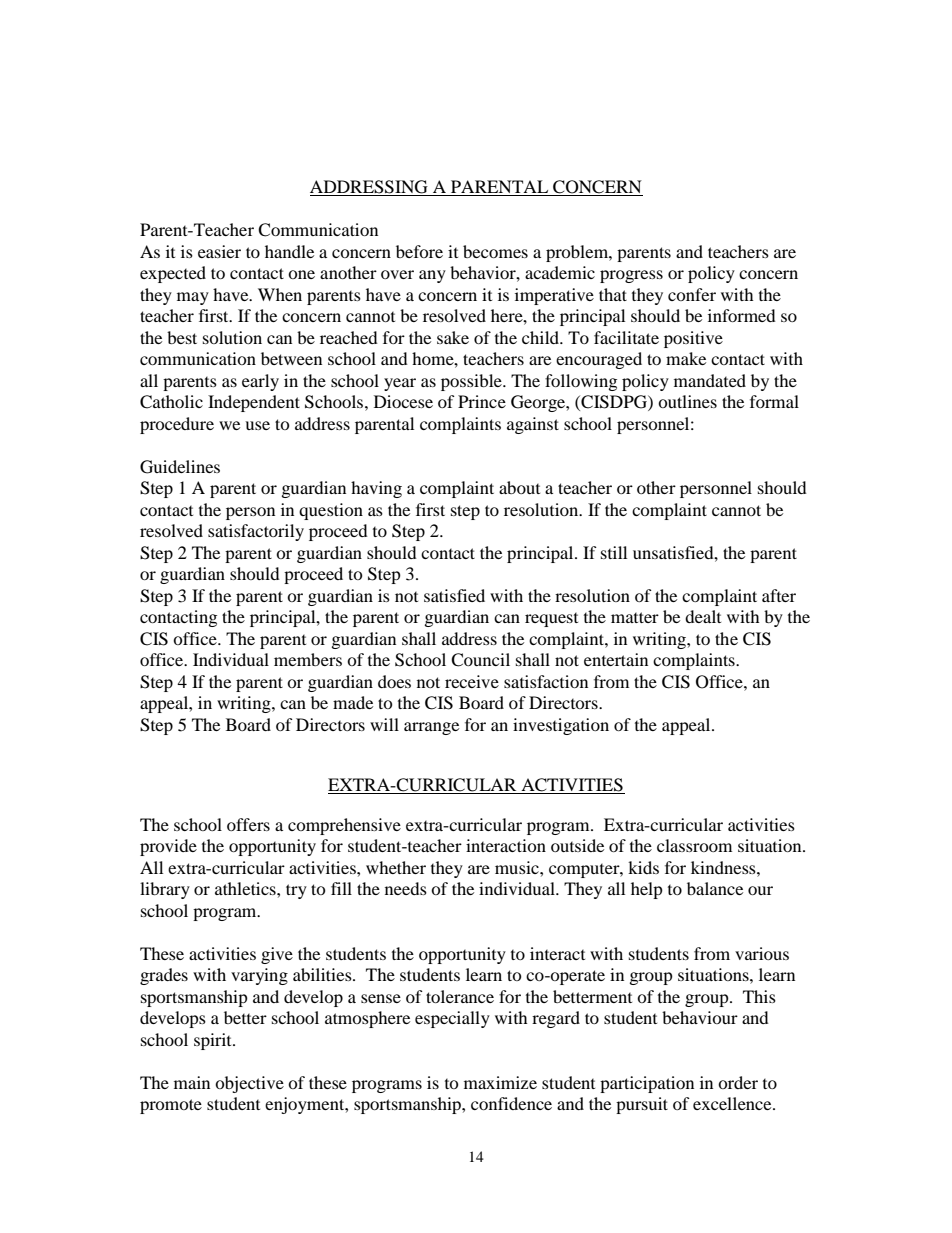  I want to click on easier, so click(219, 251).
